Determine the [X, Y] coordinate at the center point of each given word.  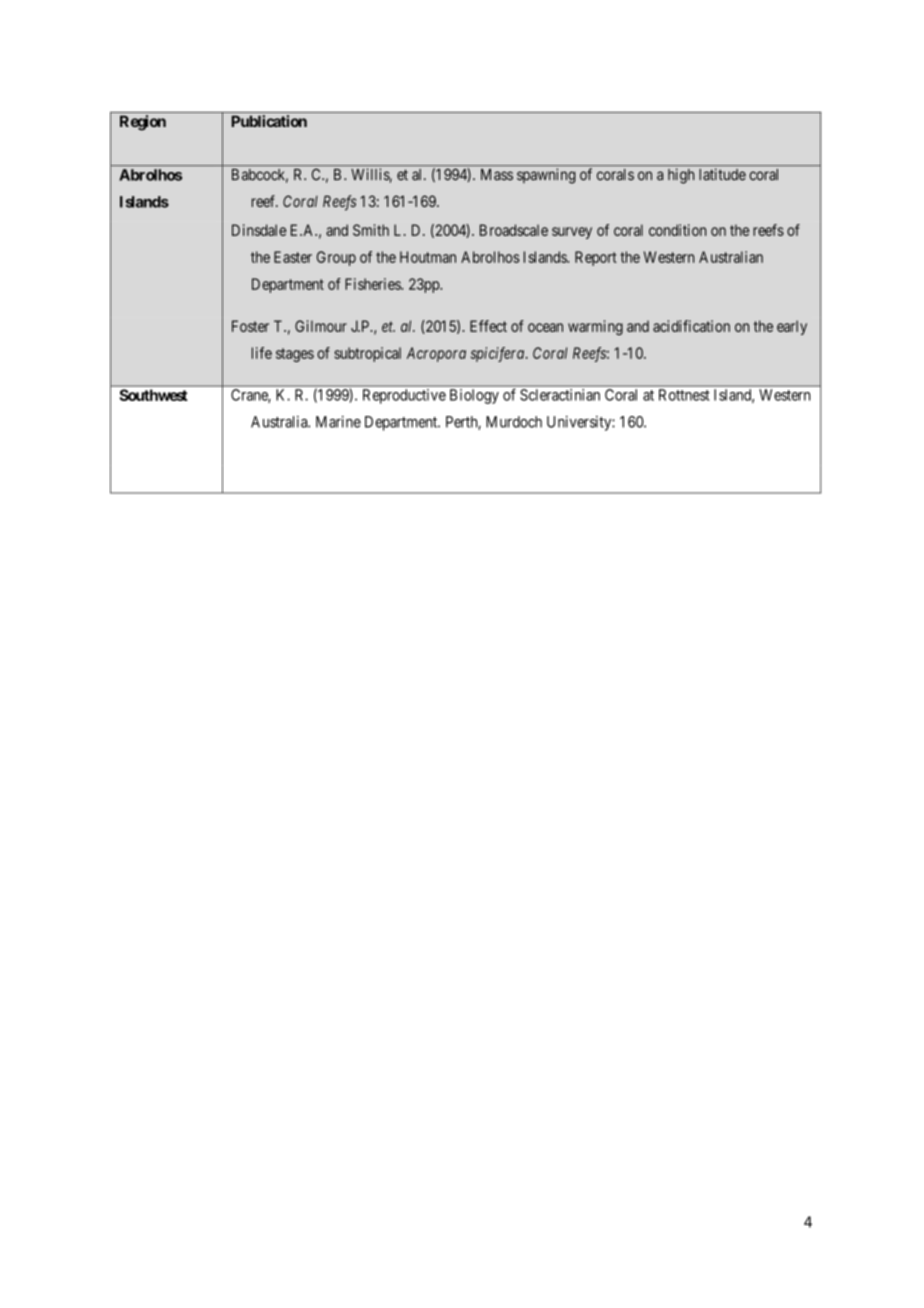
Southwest [153, 395]
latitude [722, 174]
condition [677, 230]
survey [572, 233]
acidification [691, 326]
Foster [250, 326]
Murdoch [514, 422]
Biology [474, 396]
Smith [371, 230]
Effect [488, 326]
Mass [497, 174]
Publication [269, 121]
